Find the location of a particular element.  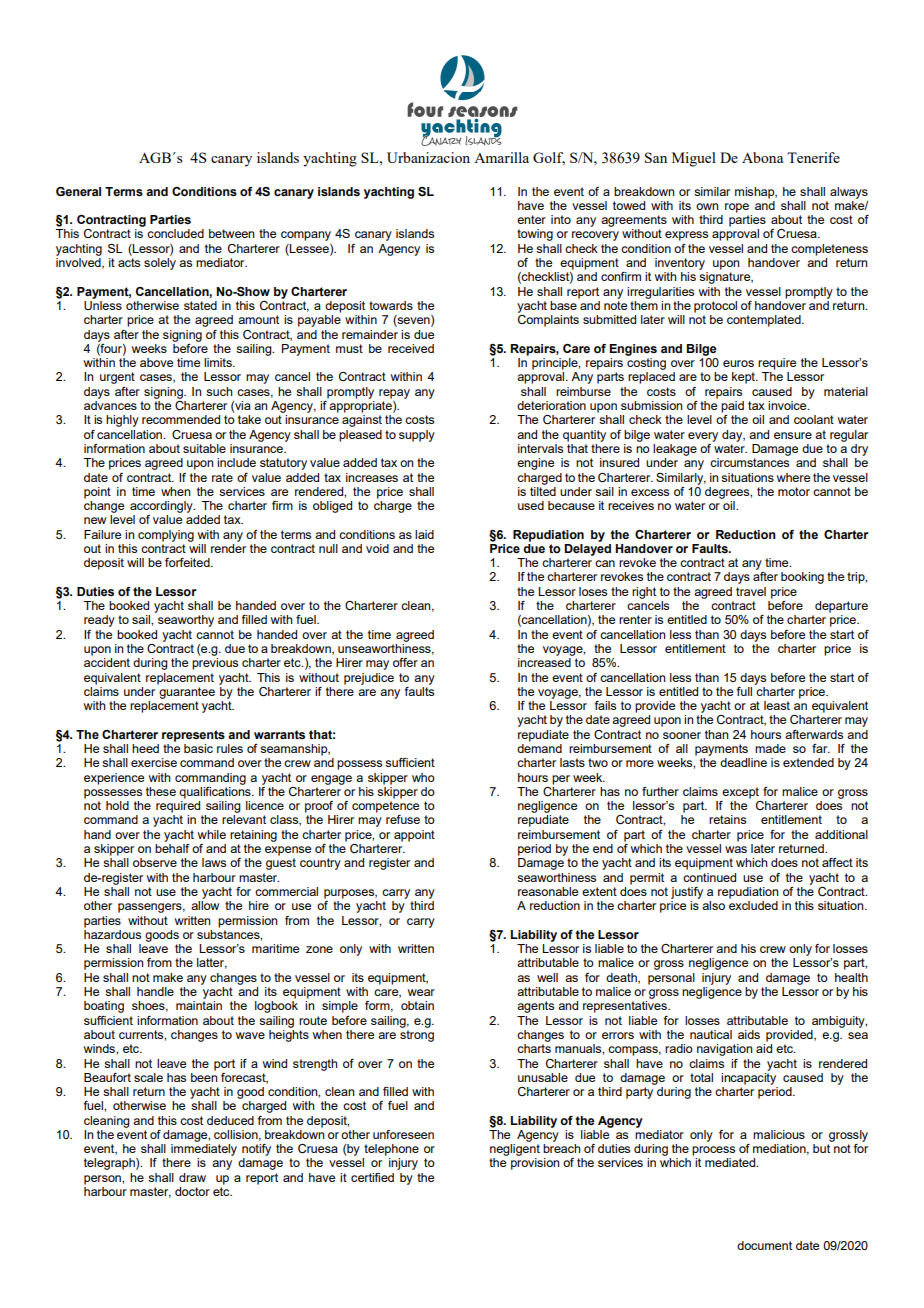

rope is located at coordinates (737, 208).
